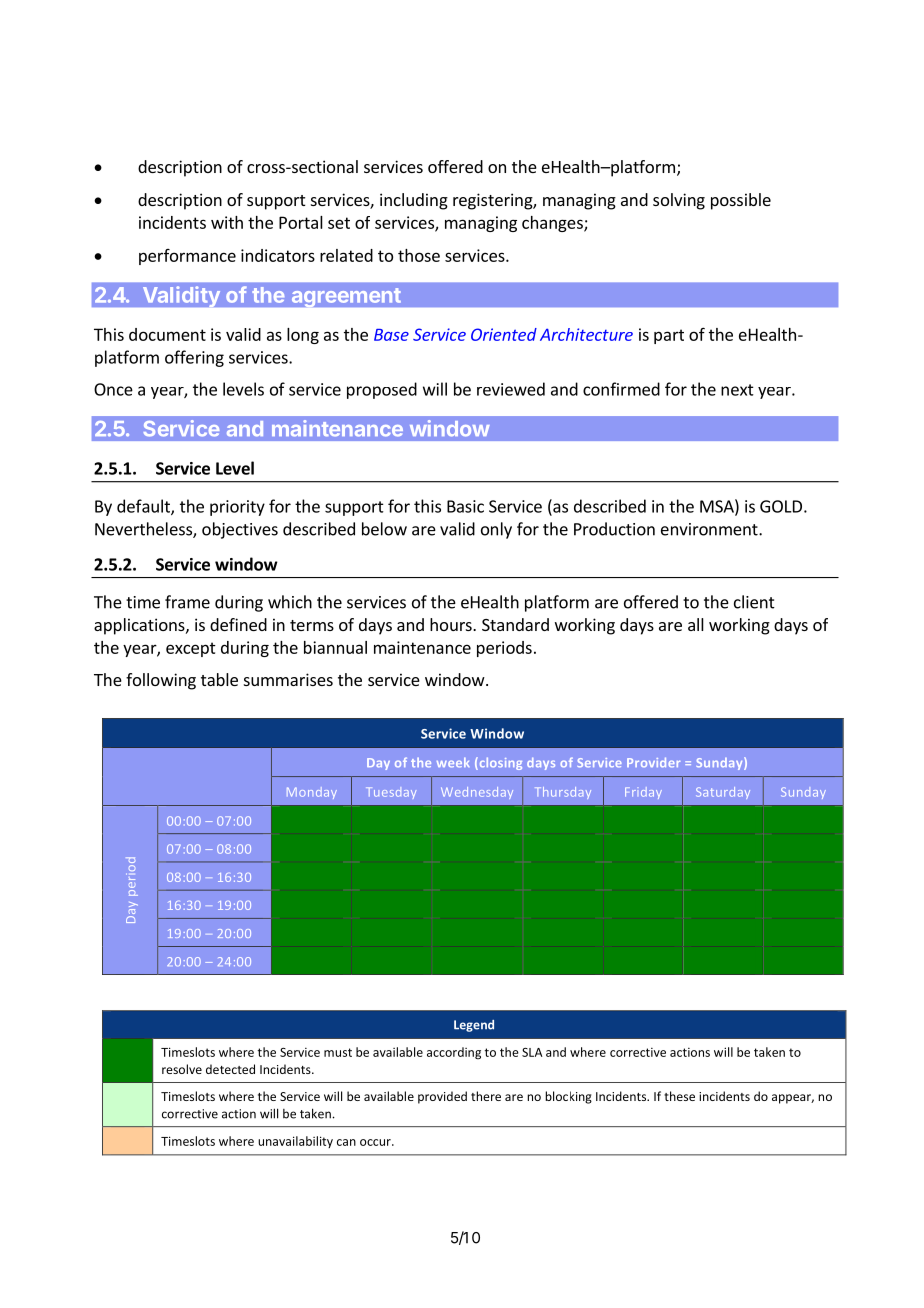 This document has width=924, height=1308. What do you see at coordinates (227, 222) in the document?
I see `with` at bounding box center [227, 222].
